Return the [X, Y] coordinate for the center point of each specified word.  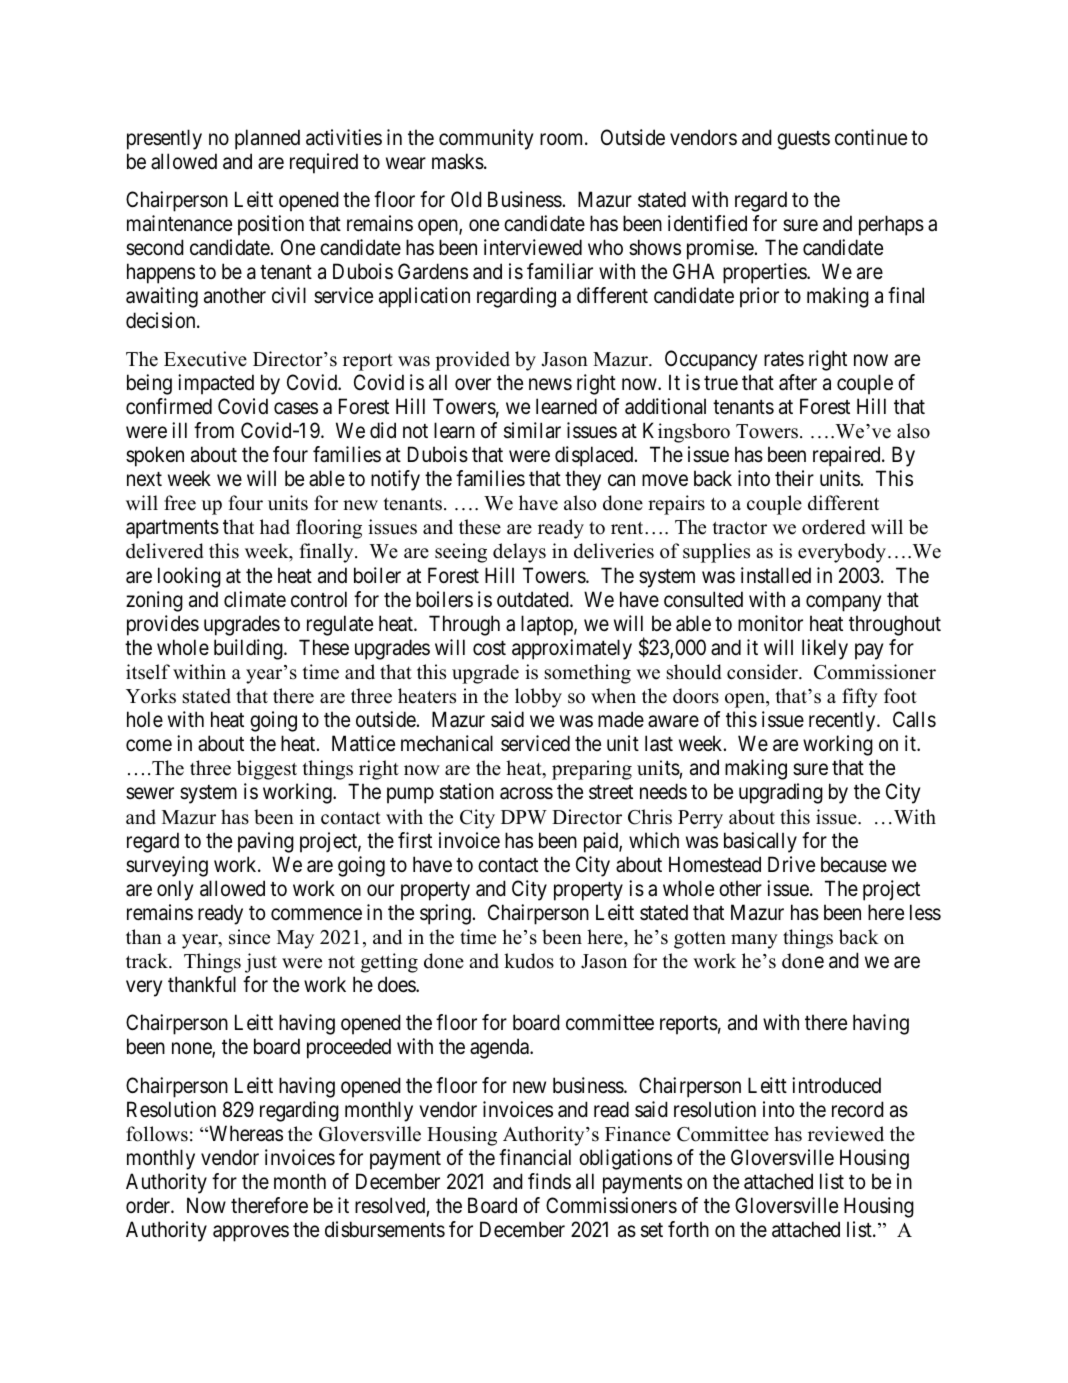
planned [267, 139]
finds [549, 1181]
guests [803, 140]
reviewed [846, 1134]
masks [458, 161]
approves [251, 1234]
